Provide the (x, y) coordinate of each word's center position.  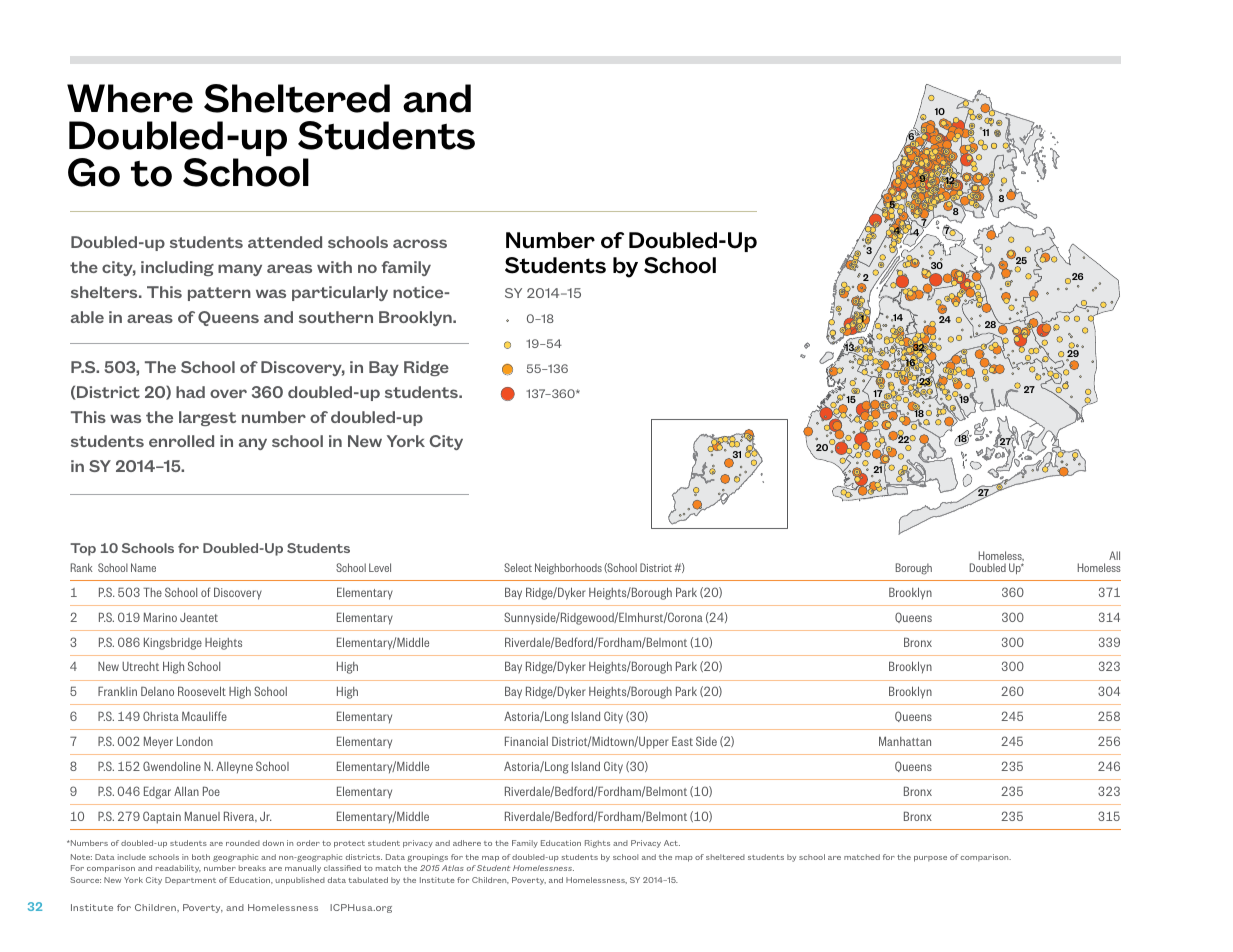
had (190, 392)
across (420, 243)
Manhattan (905, 741)
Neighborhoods (568, 569)
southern (336, 317)
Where (130, 98)
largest (207, 418)
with (334, 267)
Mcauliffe (204, 716)
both (201, 857)
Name (143, 567)
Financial (526, 741)
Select (518, 567)
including (177, 268)
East (682, 741)
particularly (340, 293)
